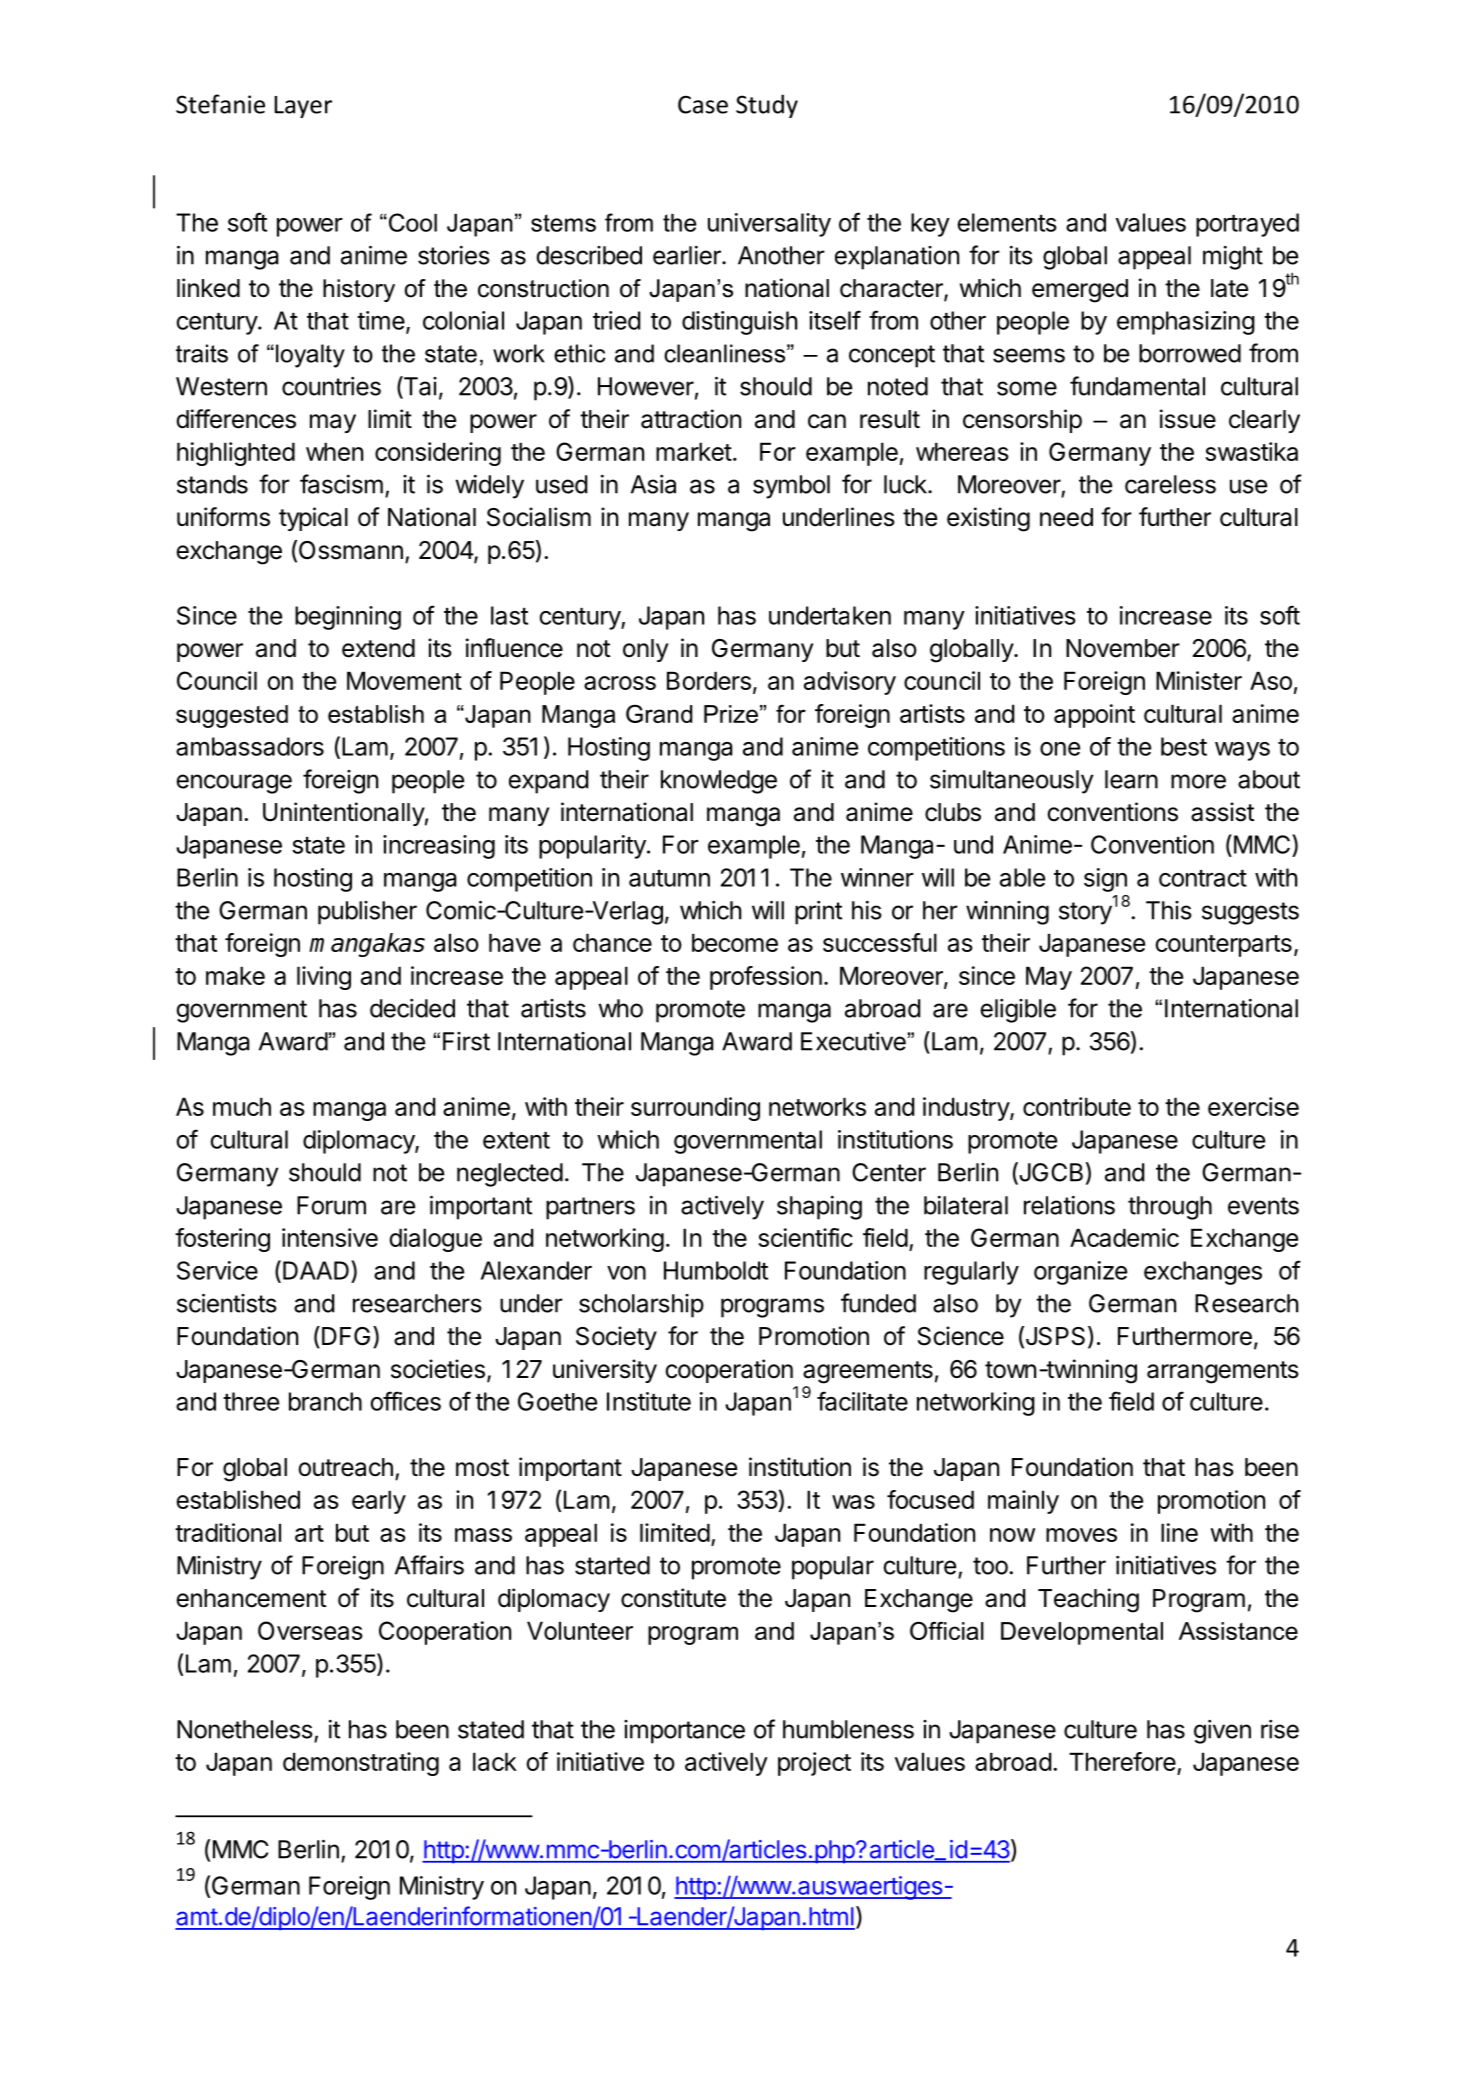 The height and width of the document is (2085, 1475). I want to click on demonstrating, so click(361, 1764).
